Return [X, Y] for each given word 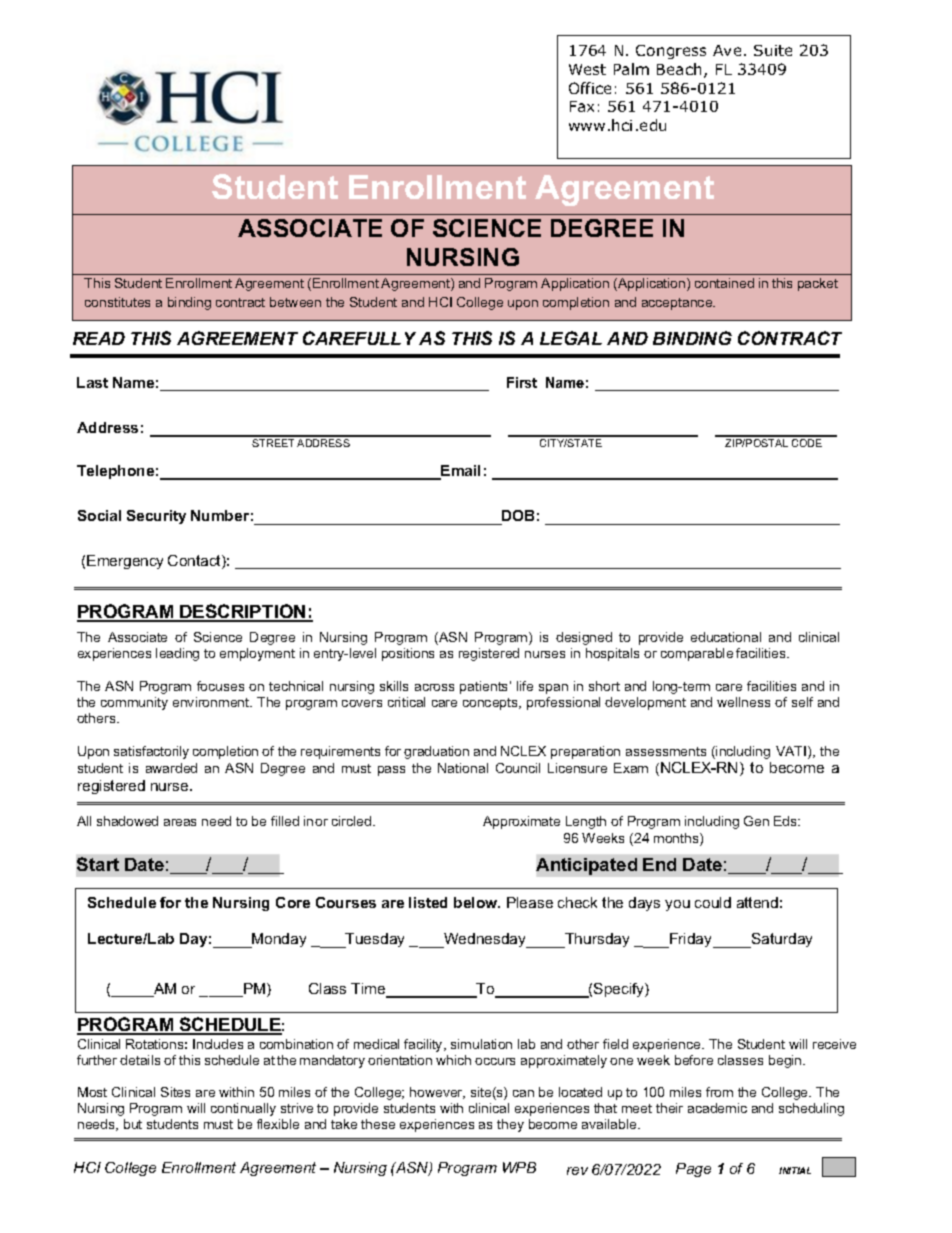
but [133, 1124]
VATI [792, 752]
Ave [727, 50]
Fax [582, 106]
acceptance [678, 304]
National [463, 768]
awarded [171, 768]
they [510, 1125]
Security [156, 517]
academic [717, 1108]
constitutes [117, 302]
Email [460, 472]
